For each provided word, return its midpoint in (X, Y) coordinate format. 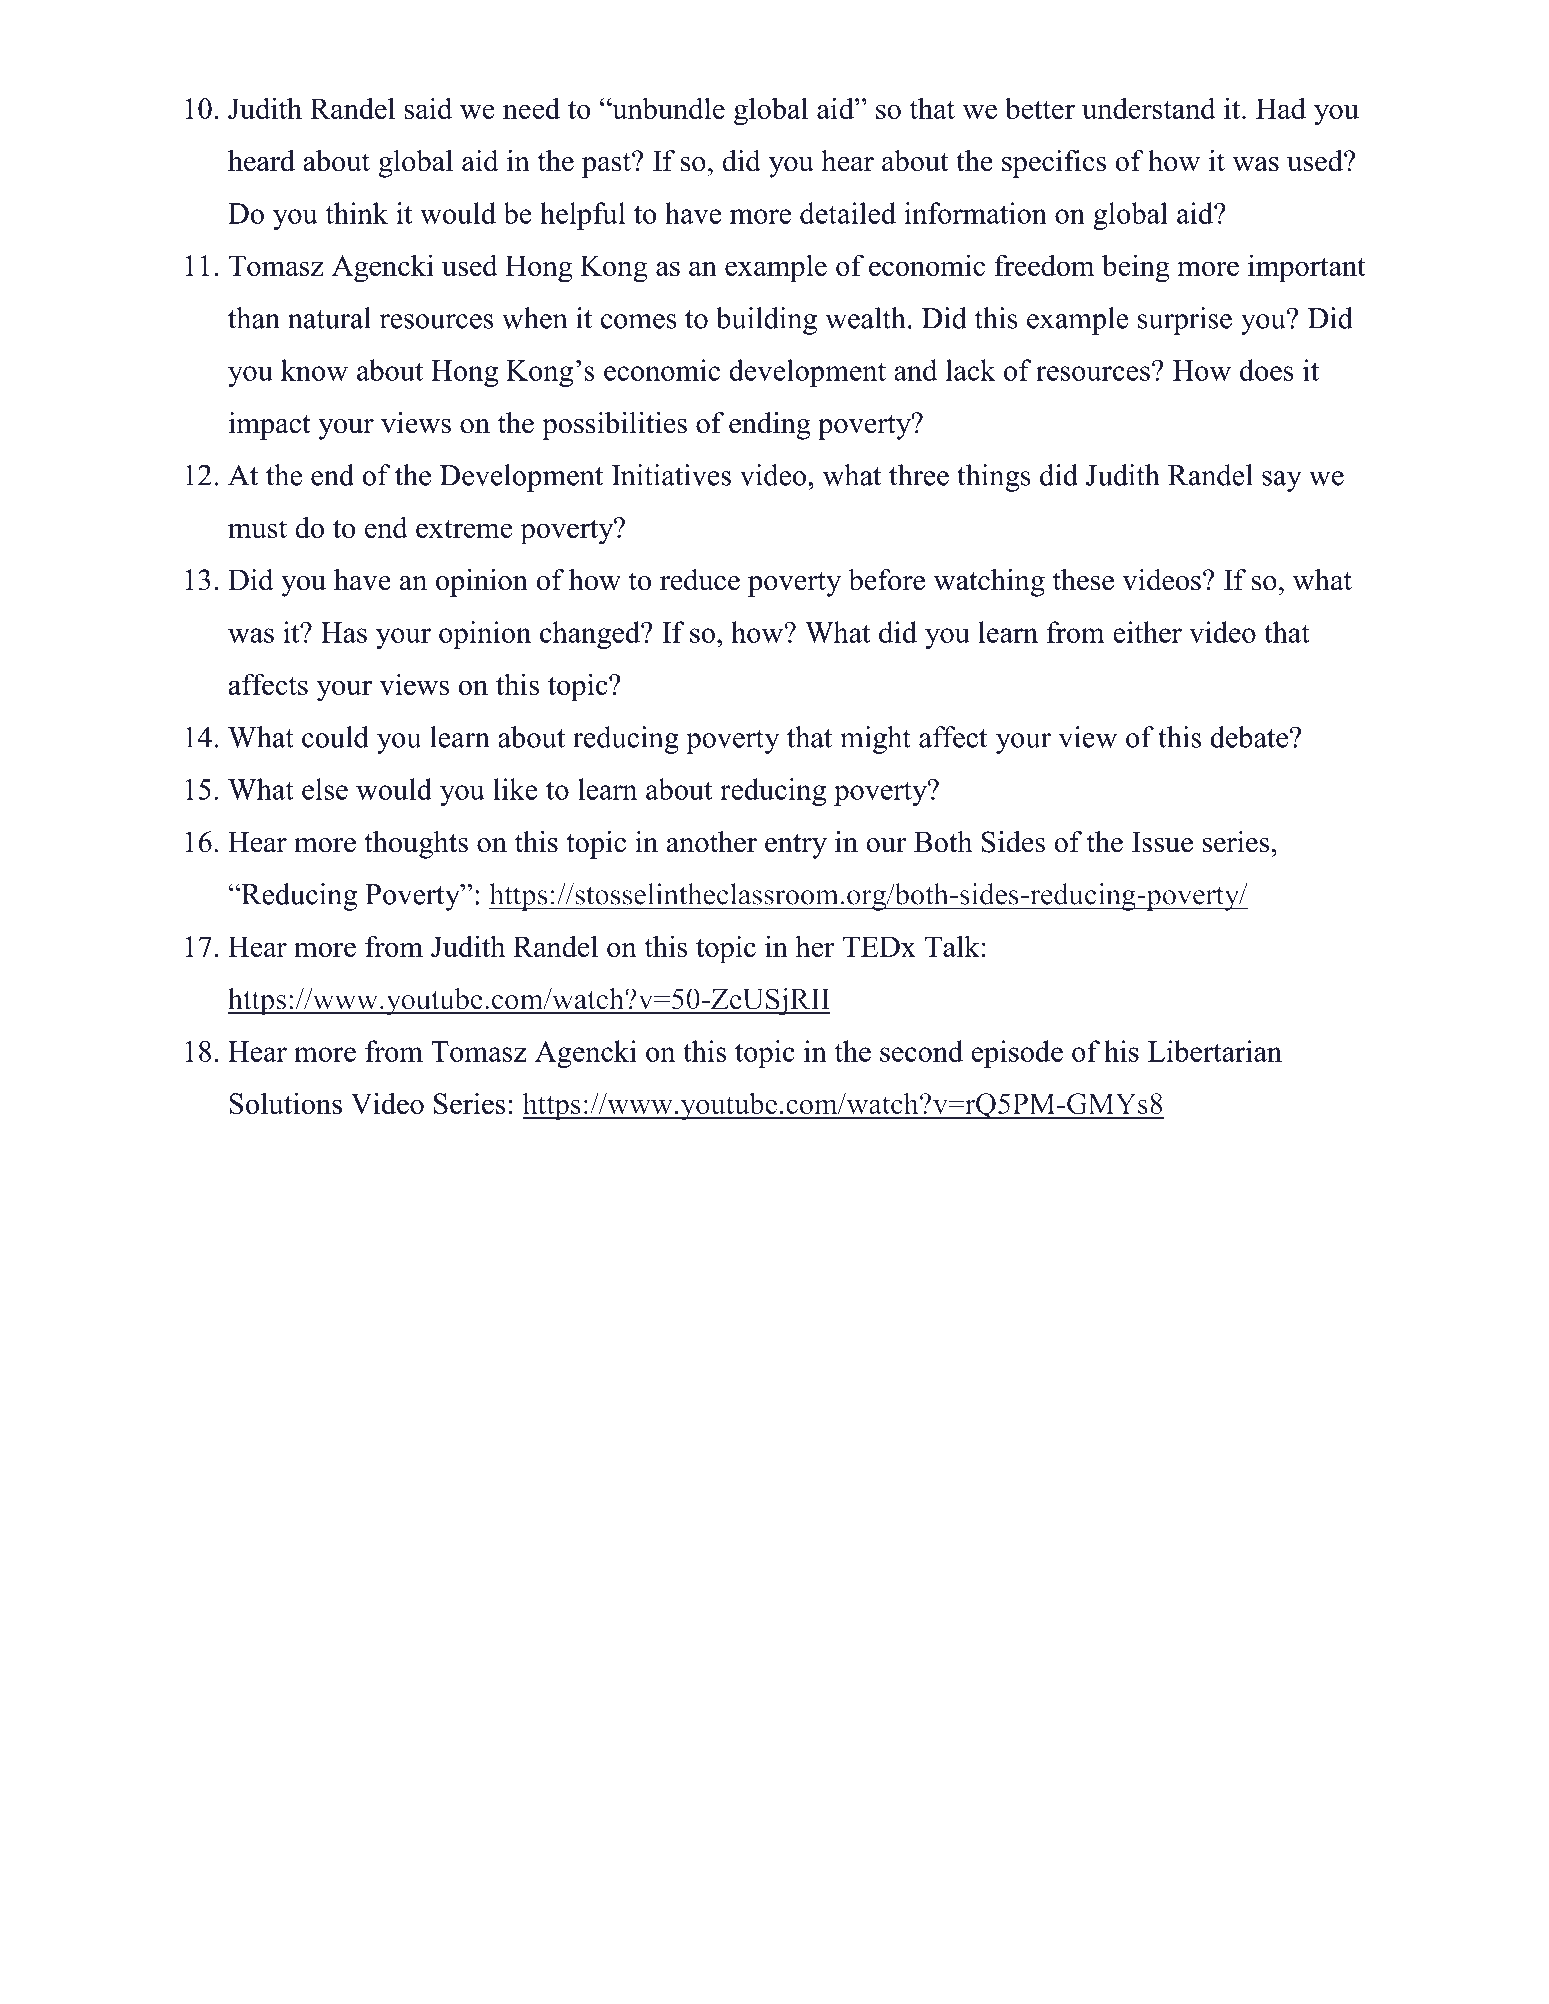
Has (344, 632)
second (921, 1051)
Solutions (285, 1103)
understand (1149, 108)
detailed (848, 213)
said (428, 108)
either (1147, 632)
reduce (700, 580)
